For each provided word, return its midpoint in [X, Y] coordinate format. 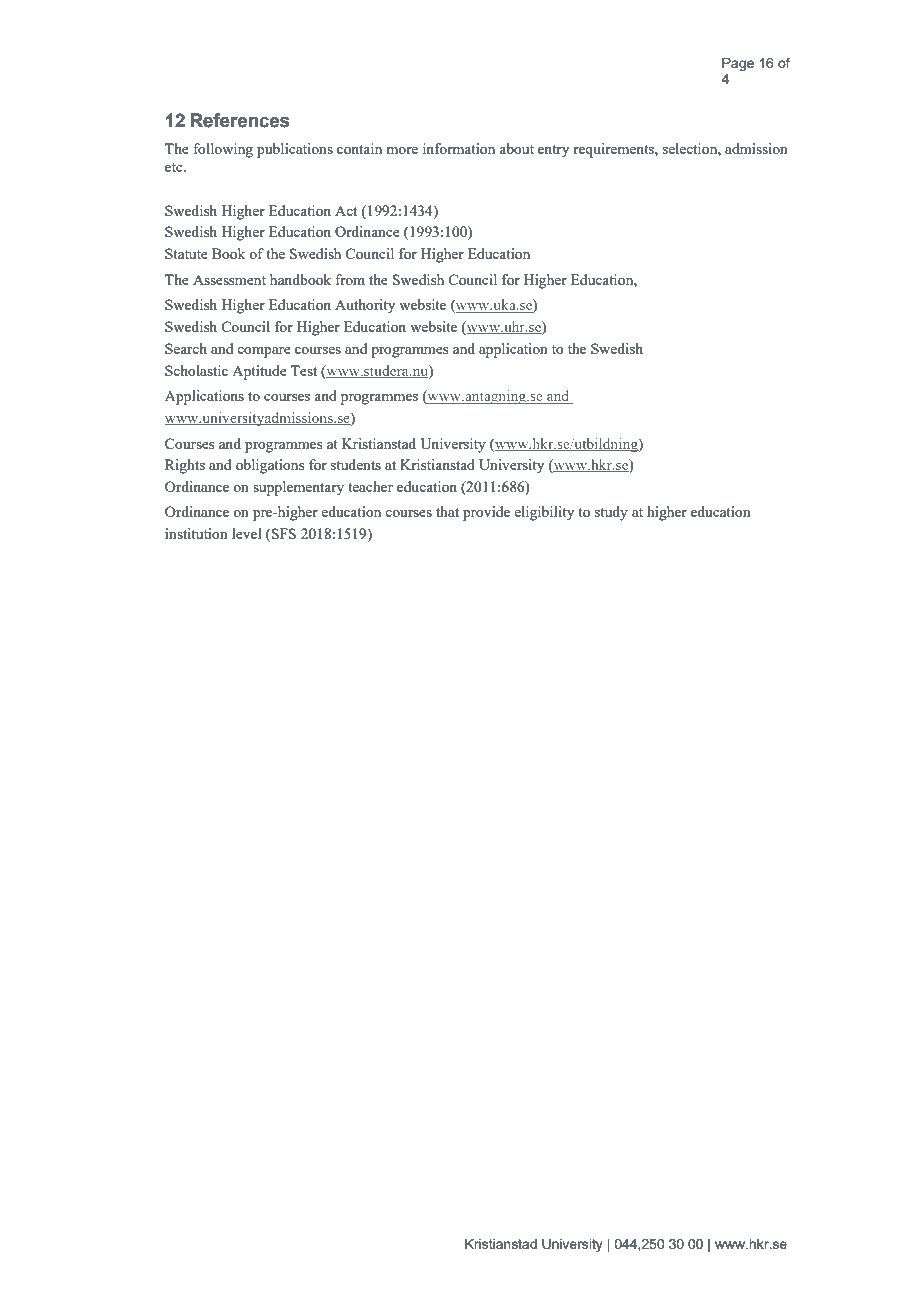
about [516, 148]
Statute [186, 253]
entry [553, 151]
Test [304, 370]
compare [264, 352]
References [240, 120]
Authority [365, 306]
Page [738, 64]
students [356, 464]
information [459, 148]
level [247, 533]
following [223, 150]
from [350, 279]
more [402, 150]
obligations [270, 466]
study [611, 513]
